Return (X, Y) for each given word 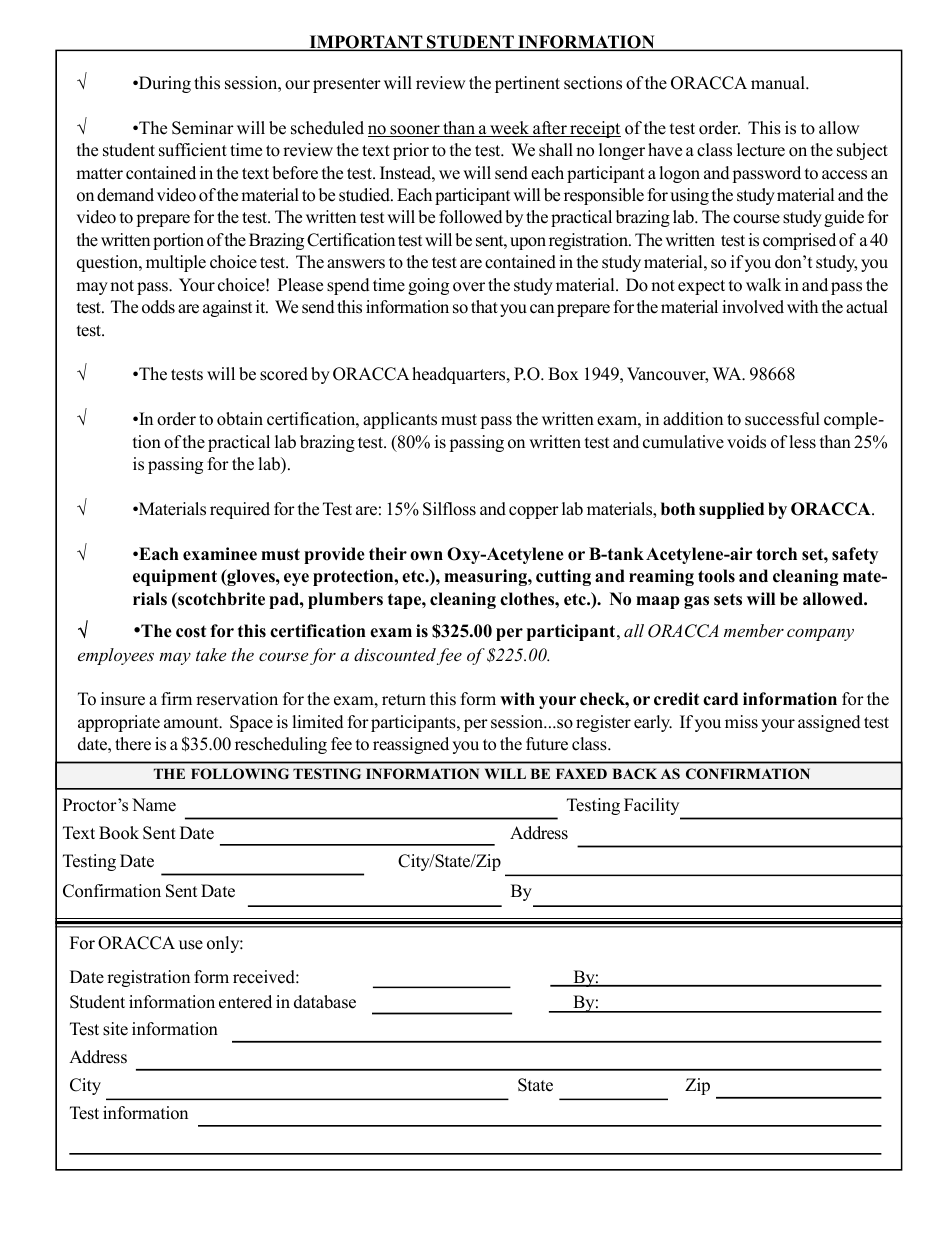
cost (191, 632)
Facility (653, 808)
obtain (240, 419)
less (802, 442)
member (754, 630)
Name (154, 805)
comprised (799, 241)
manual (779, 83)
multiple (176, 263)
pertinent (527, 84)
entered (245, 1002)
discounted (395, 654)
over (469, 287)
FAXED (581, 773)
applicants (400, 420)
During (164, 84)
